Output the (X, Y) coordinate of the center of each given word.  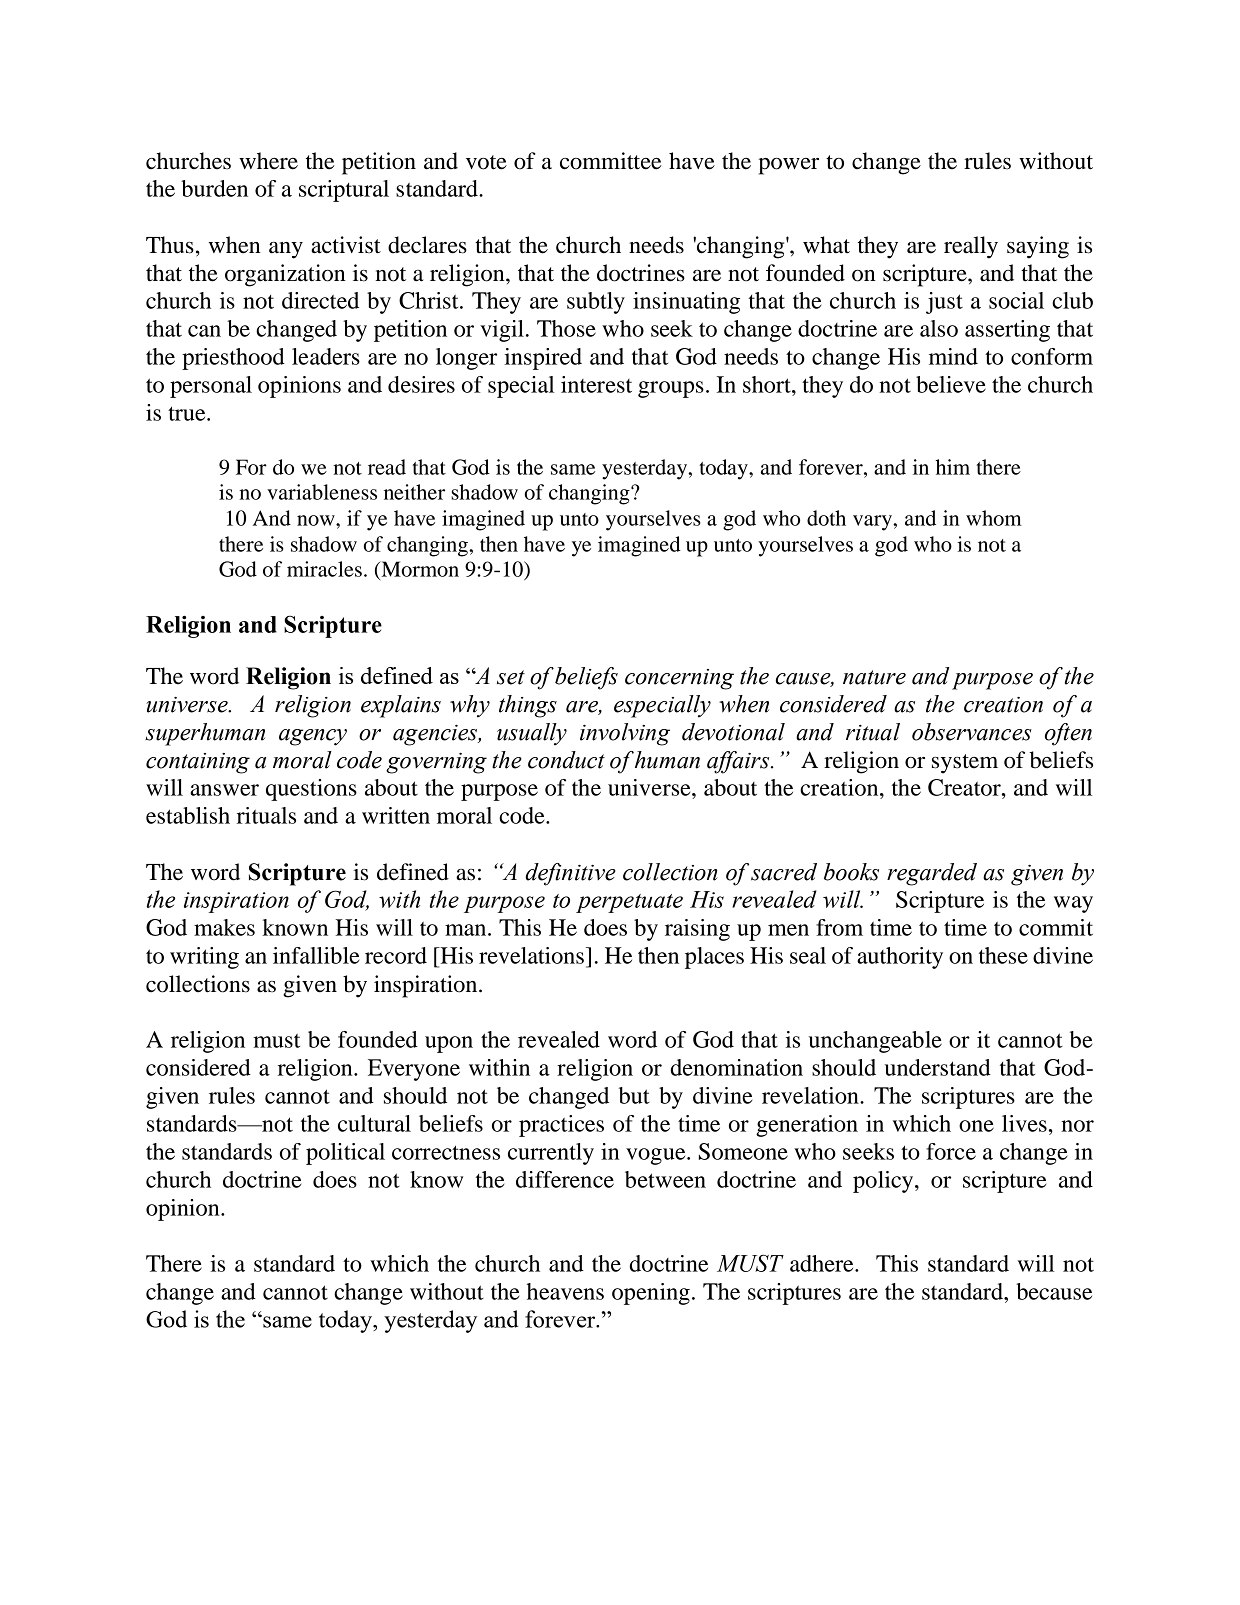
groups (671, 389)
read (387, 467)
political (345, 1154)
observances (972, 732)
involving (625, 734)
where (268, 161)
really (971, 247)
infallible (316, 955)
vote (486, 162)
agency (313, 737)
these (1003, 955)
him (952, 467)
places (714, 958)
